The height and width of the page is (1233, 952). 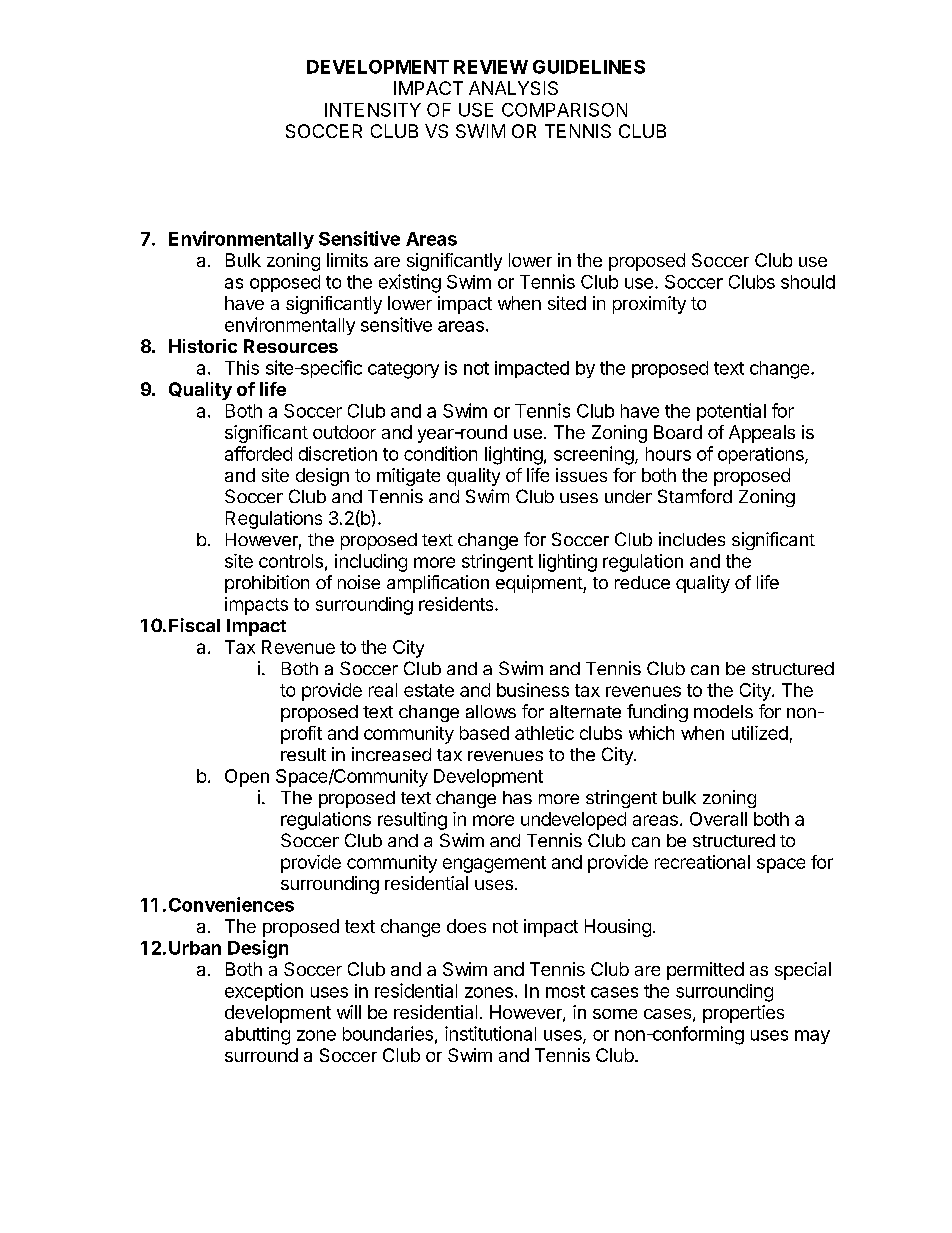 I want to click on Overall, so click(x=718, y=819).
